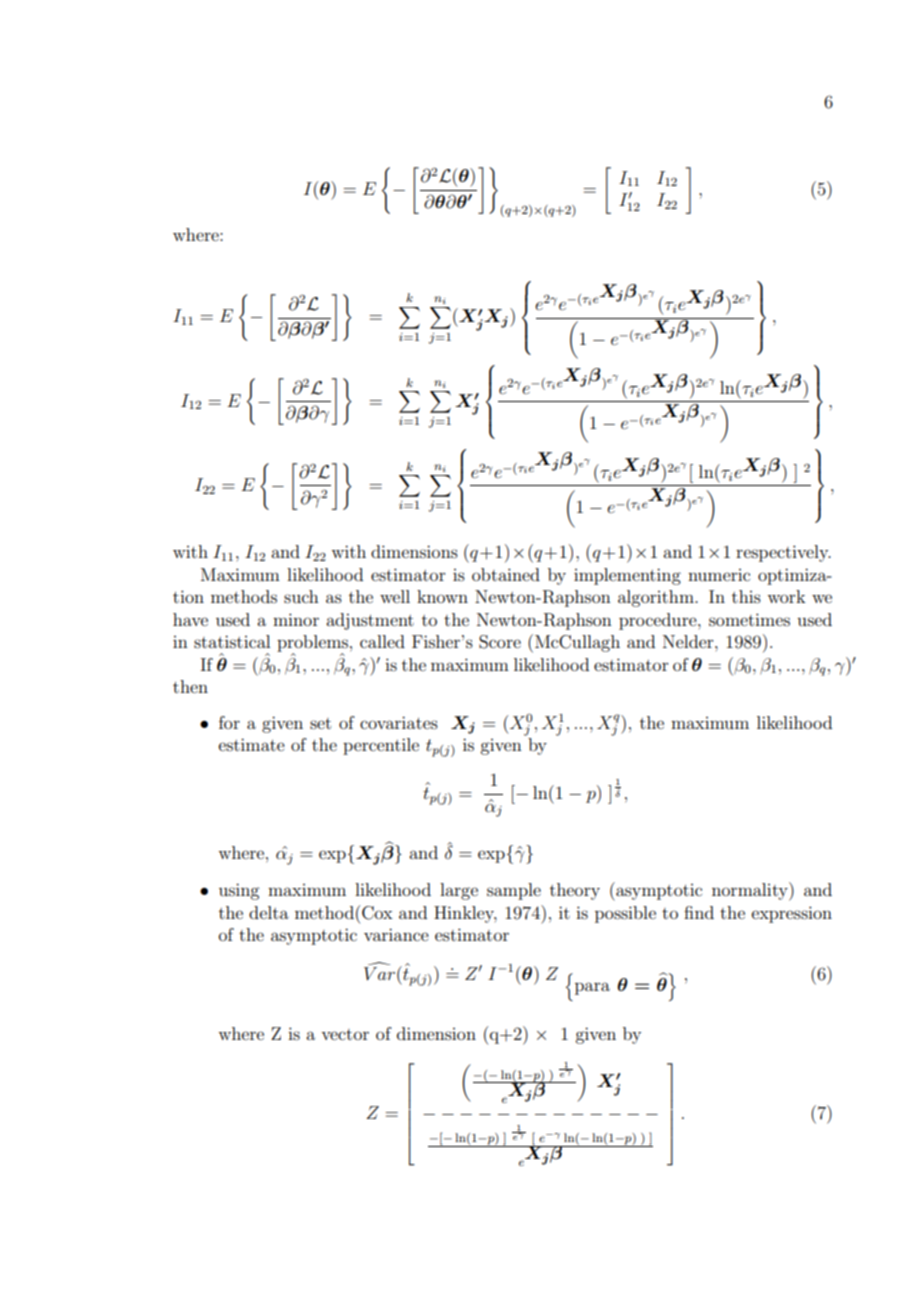 The width and height of the screenshot is (924, 1308). What do you see at coordinates (500, 642) in the screenshot?
I see `Score` at bounding box center [500, 642].
